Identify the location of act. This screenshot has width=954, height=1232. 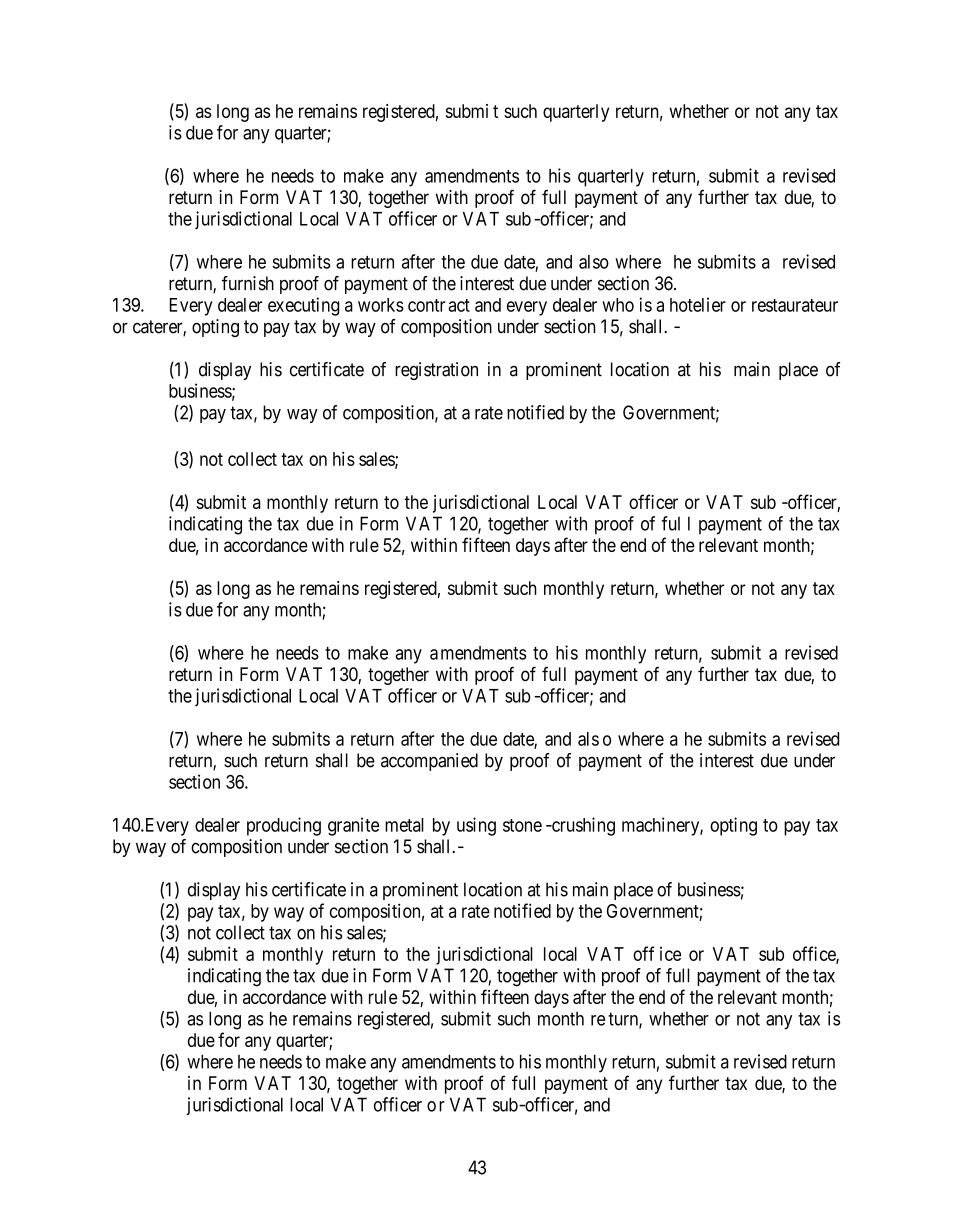
(459, 305).
